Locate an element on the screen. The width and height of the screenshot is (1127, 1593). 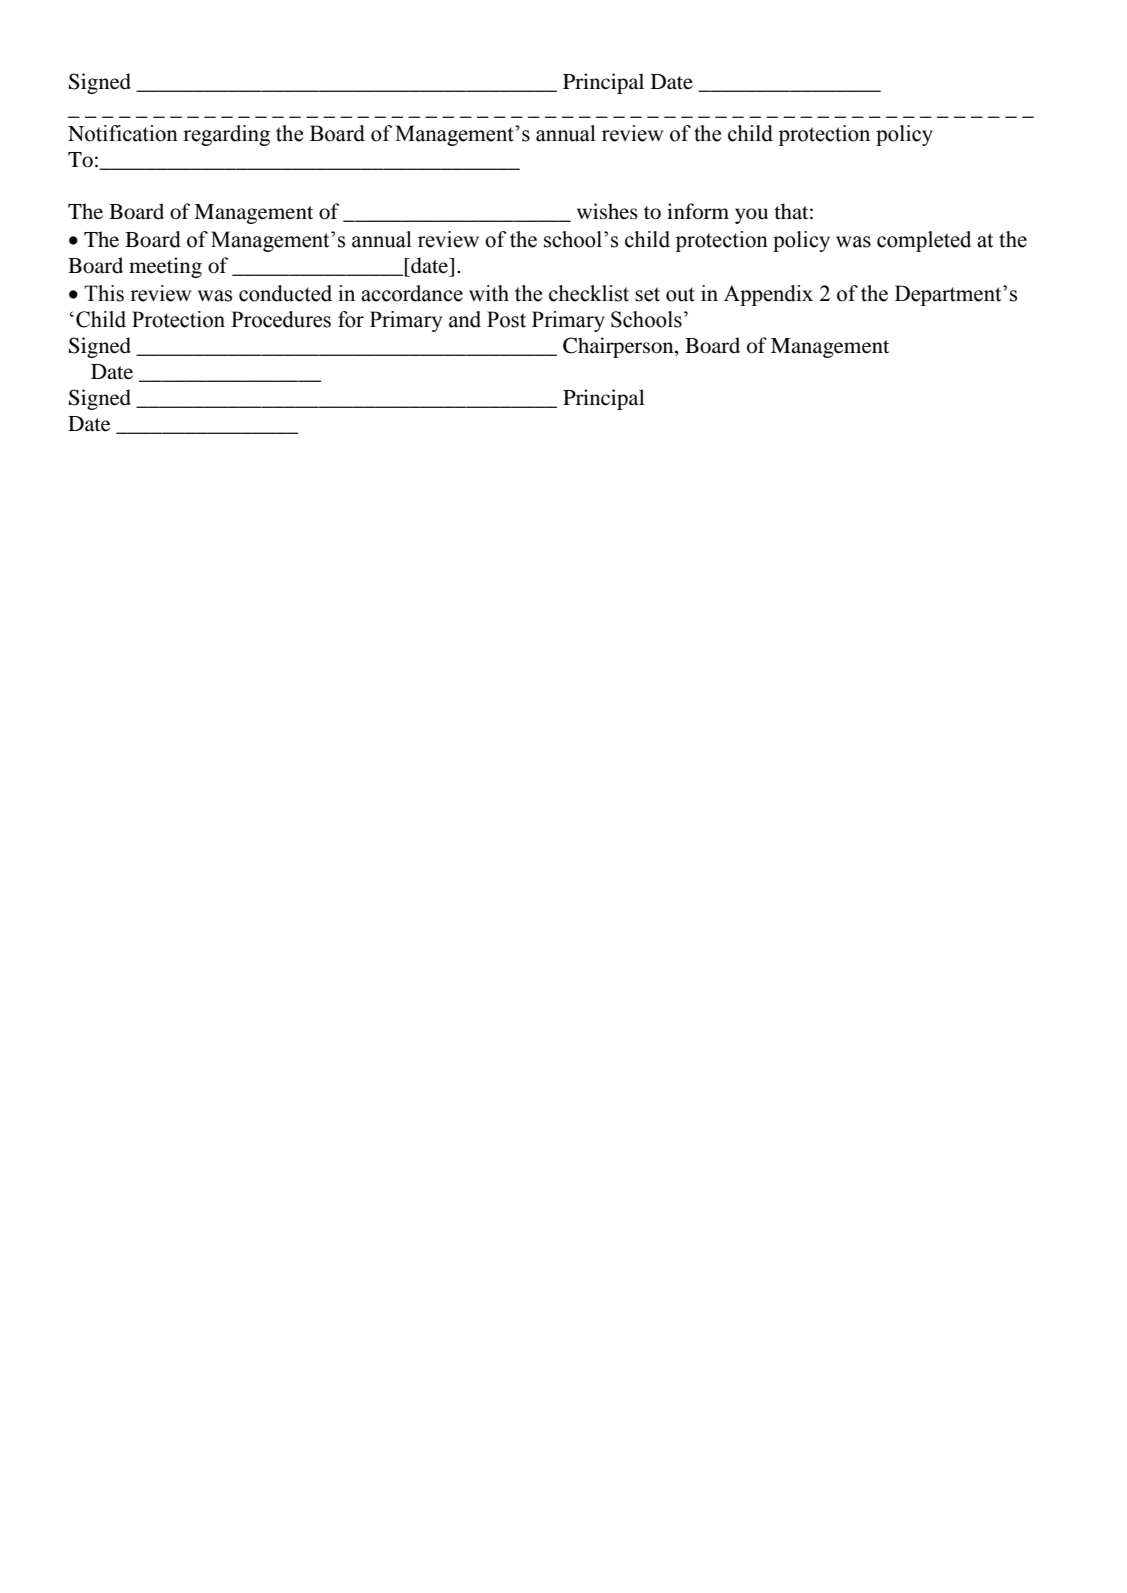
you is located at coordinates (751, 216).
